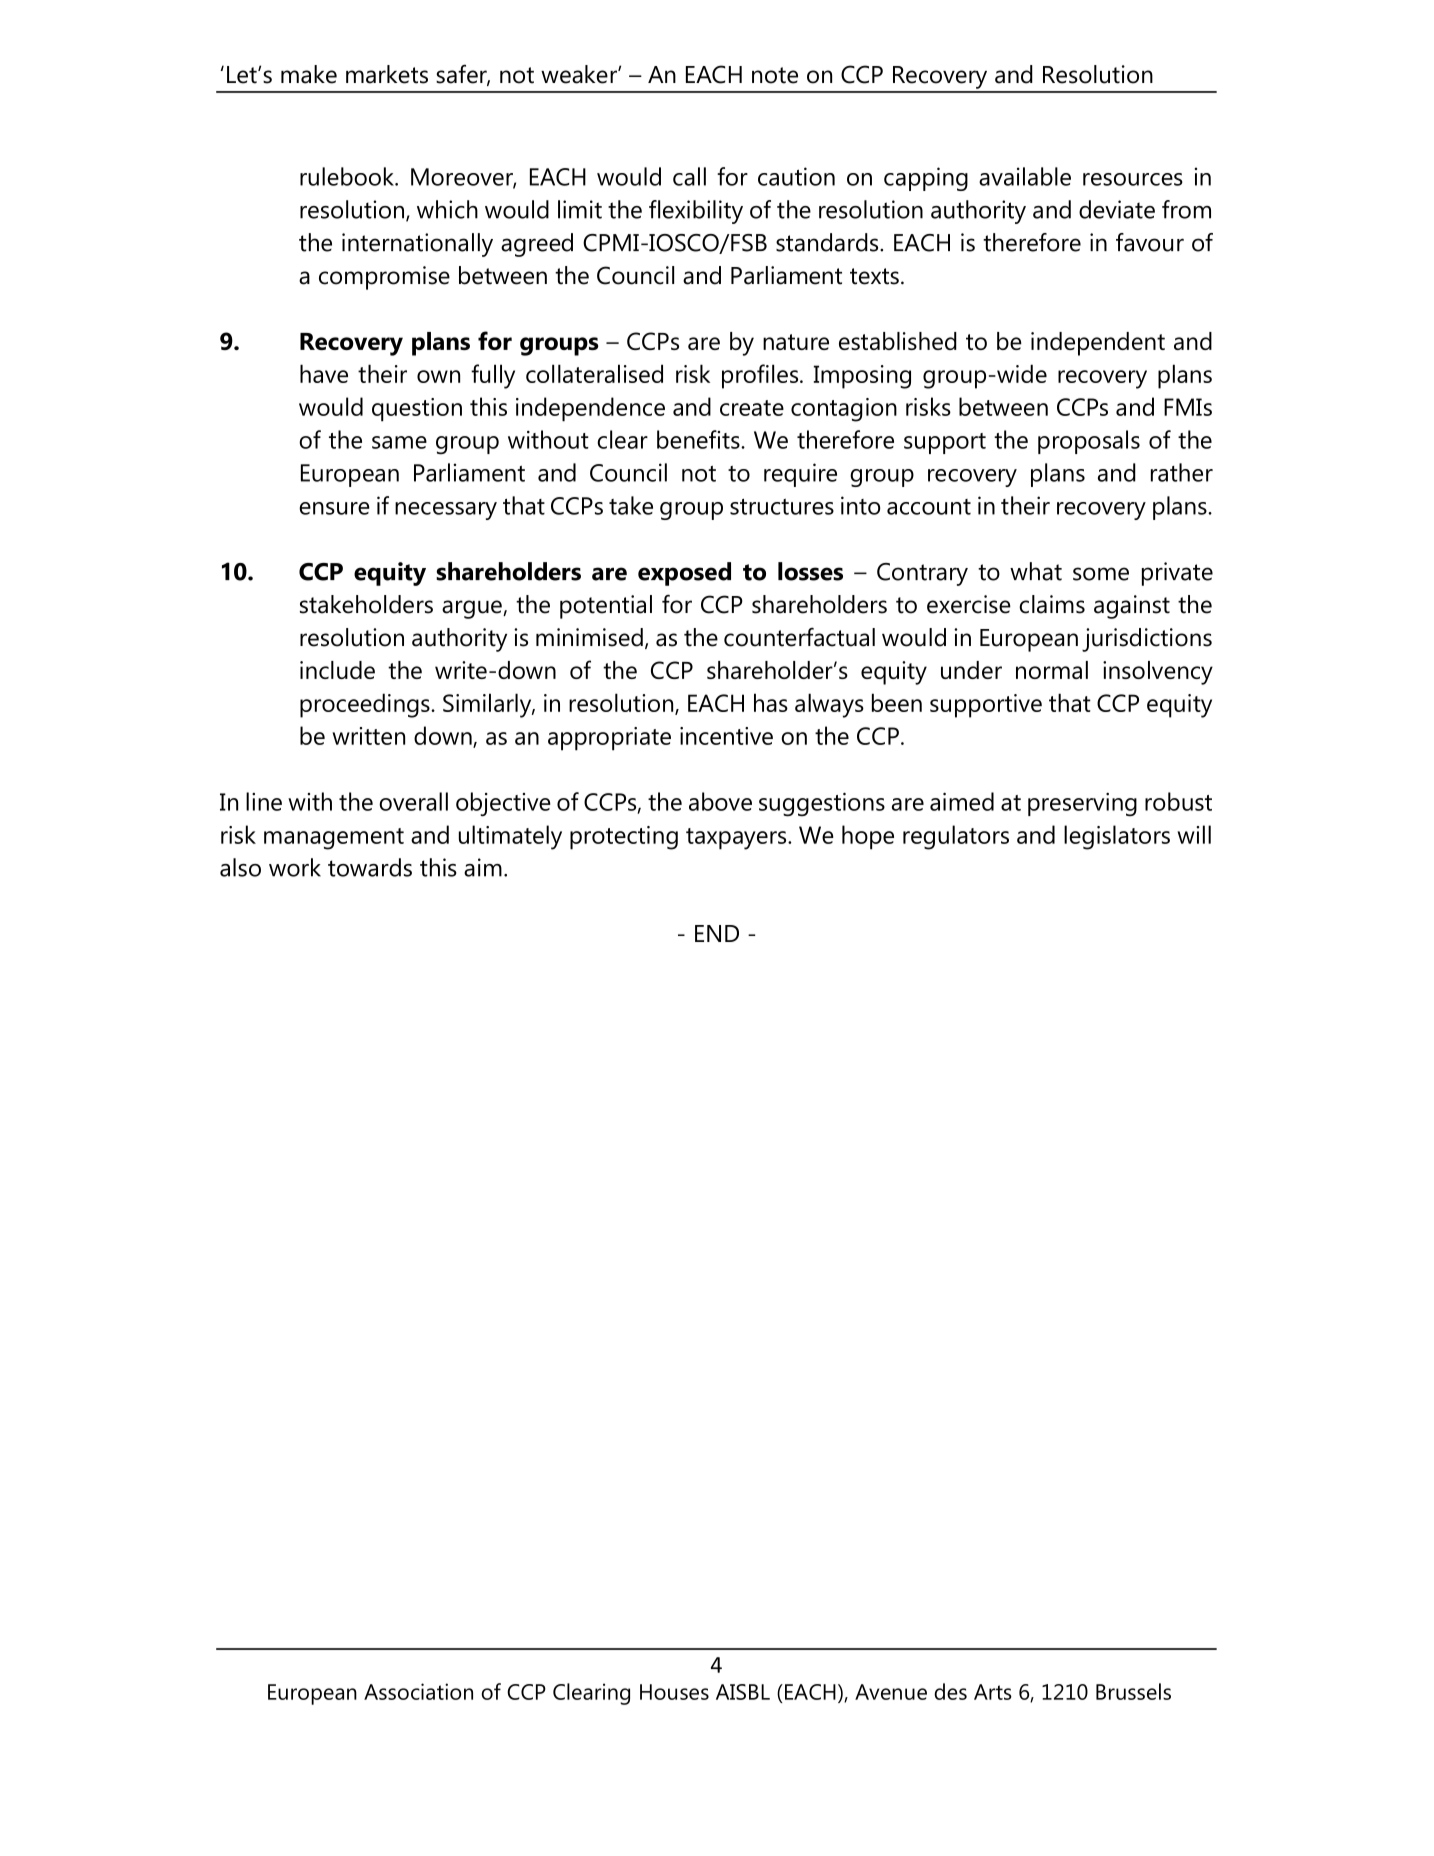 The height and width of the screenshot is (1856, 1434). I want to click on Brussels, so click(1133, 1691).
